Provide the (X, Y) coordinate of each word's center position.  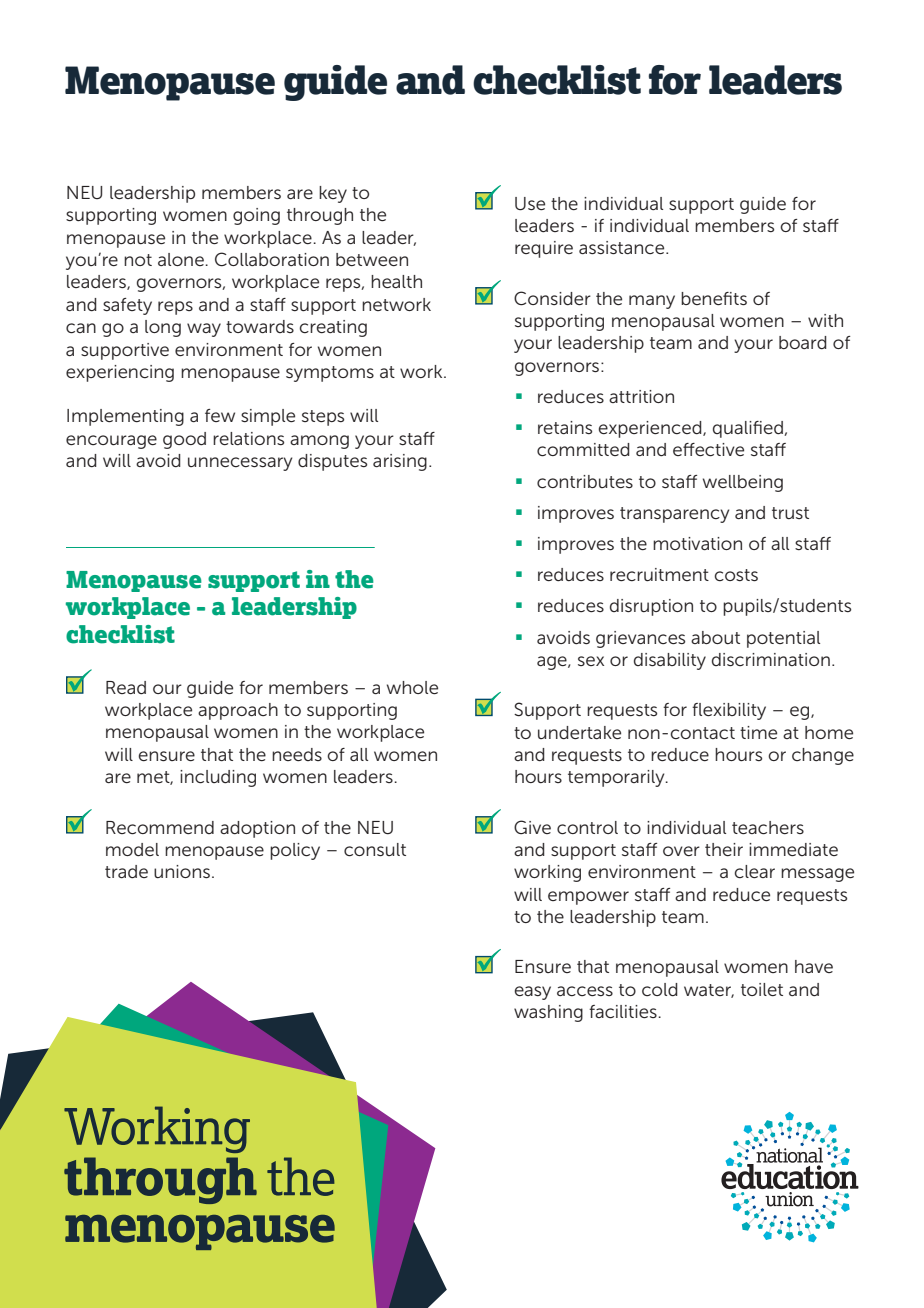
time (758, 732)
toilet (762, 989)
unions (182, 871)
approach (238, 711)
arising (400, 462)
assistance (623, 247)
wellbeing (743, 483)
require (544, 249)
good (184, 440)
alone (182, 259)
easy (532, 993)
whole (412, 687)
